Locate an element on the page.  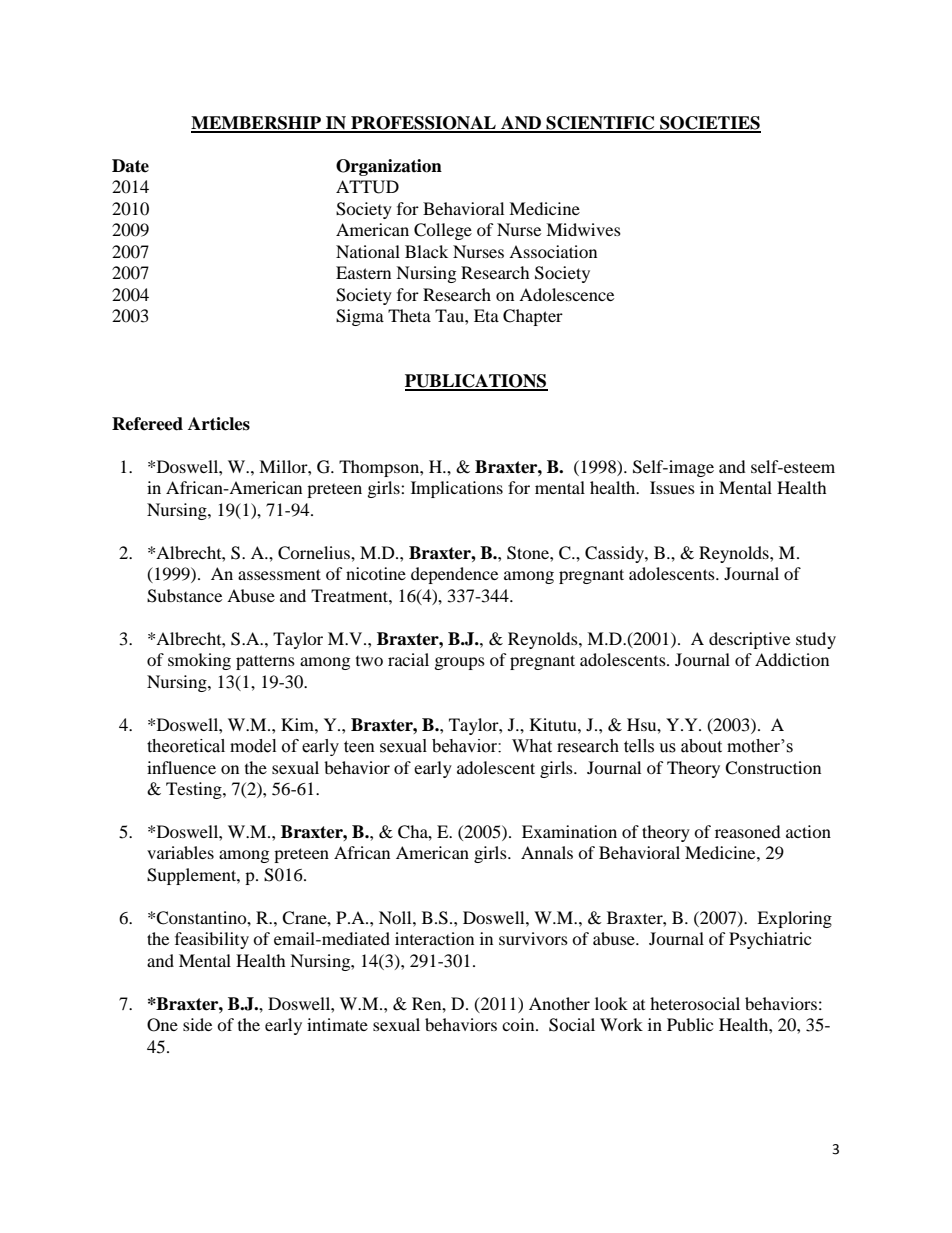
dependence is located at coordinates (454, 575).
